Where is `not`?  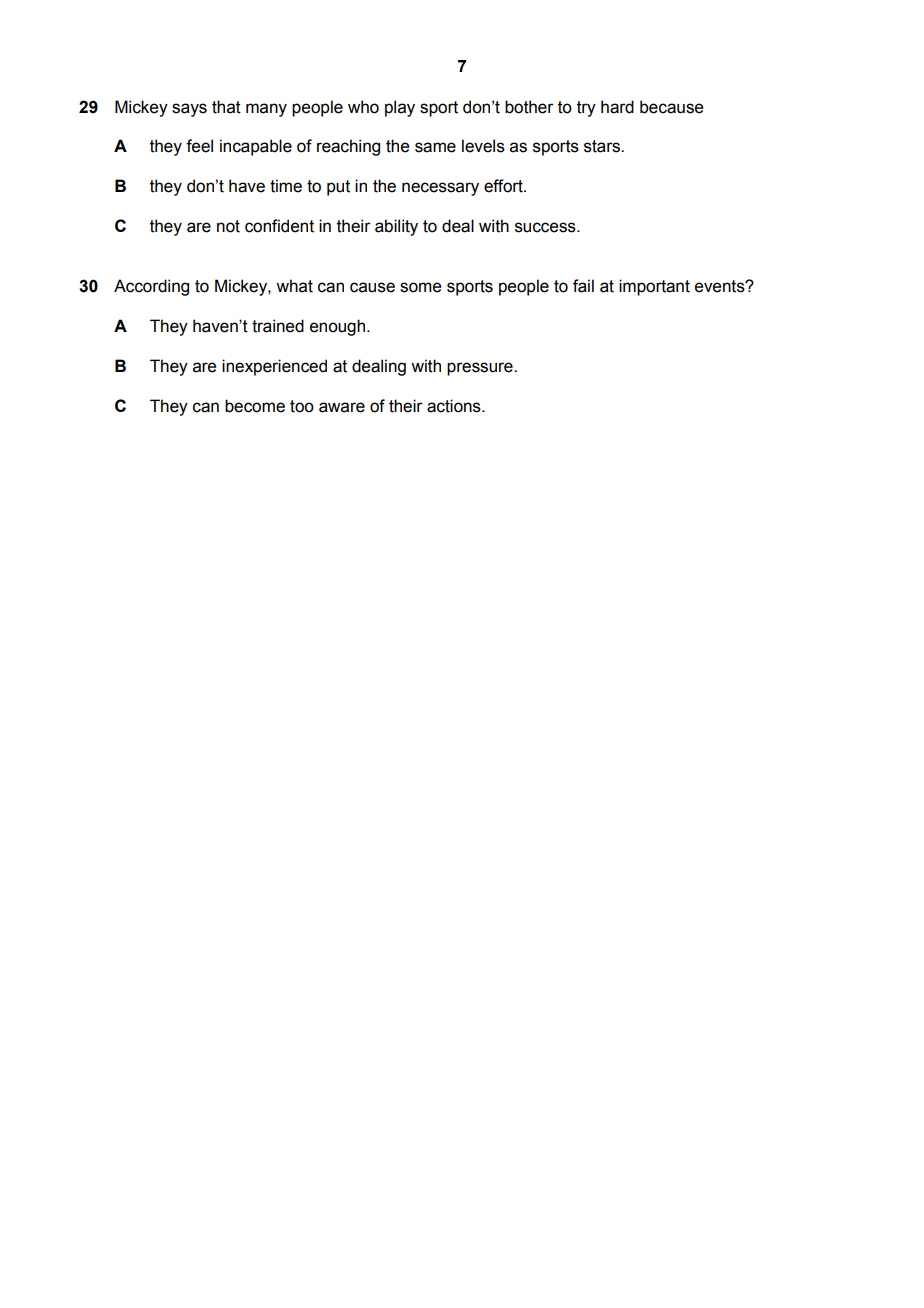 not is located at coordinates (228, 226).
